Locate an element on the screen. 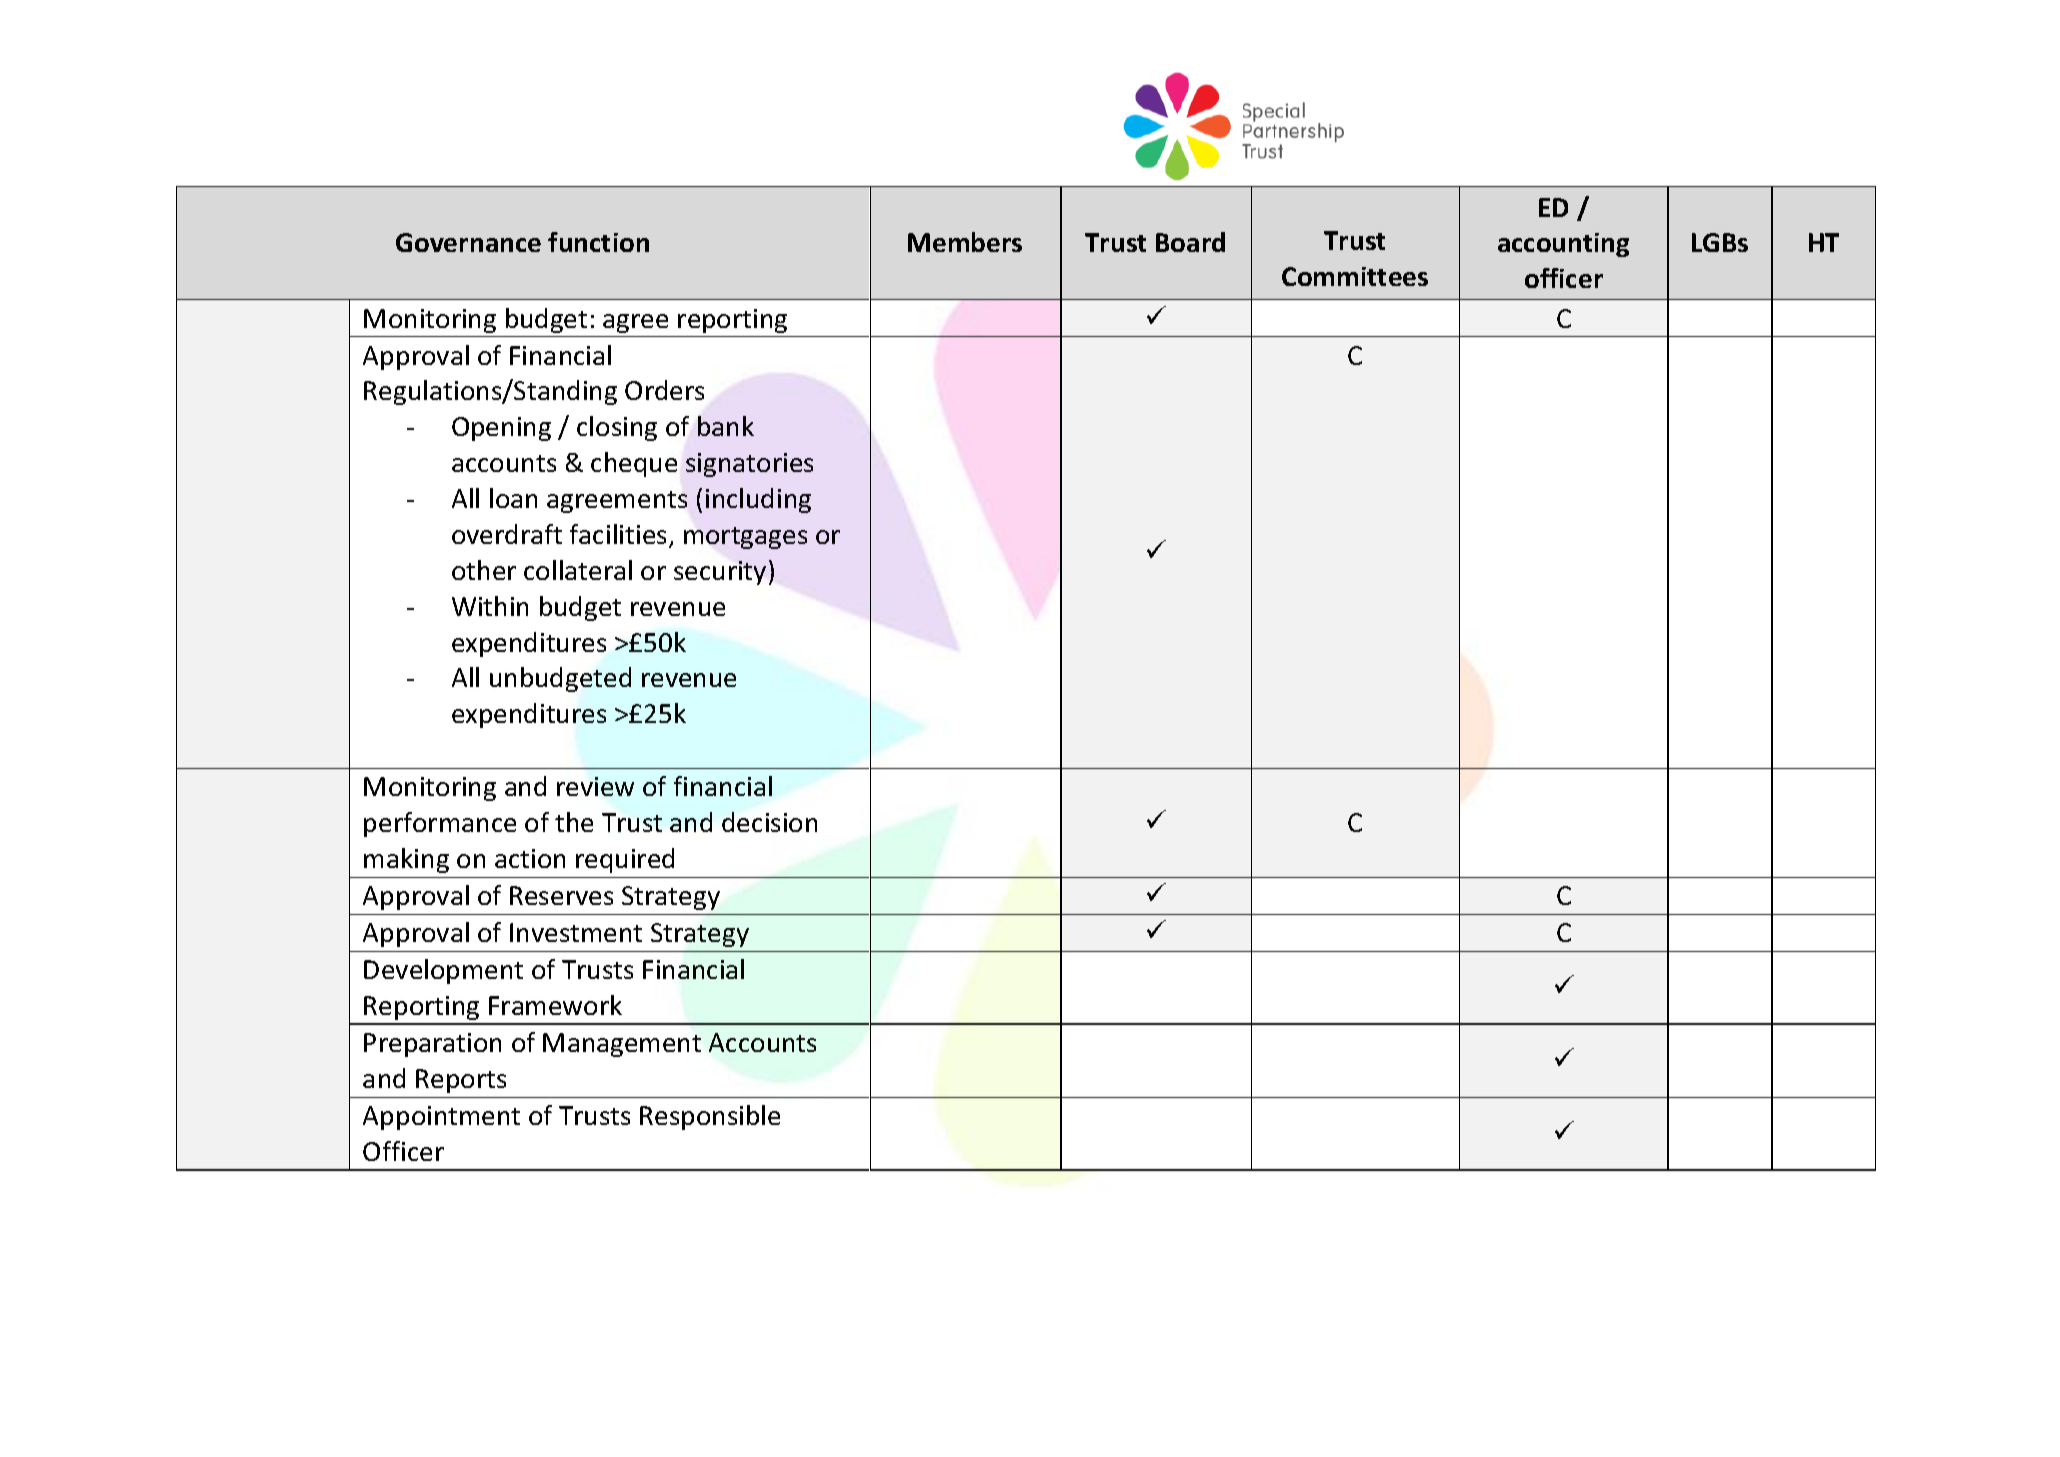 This screenshot has width=2060, height=1457. loan is located at coordinates (513, 498).
